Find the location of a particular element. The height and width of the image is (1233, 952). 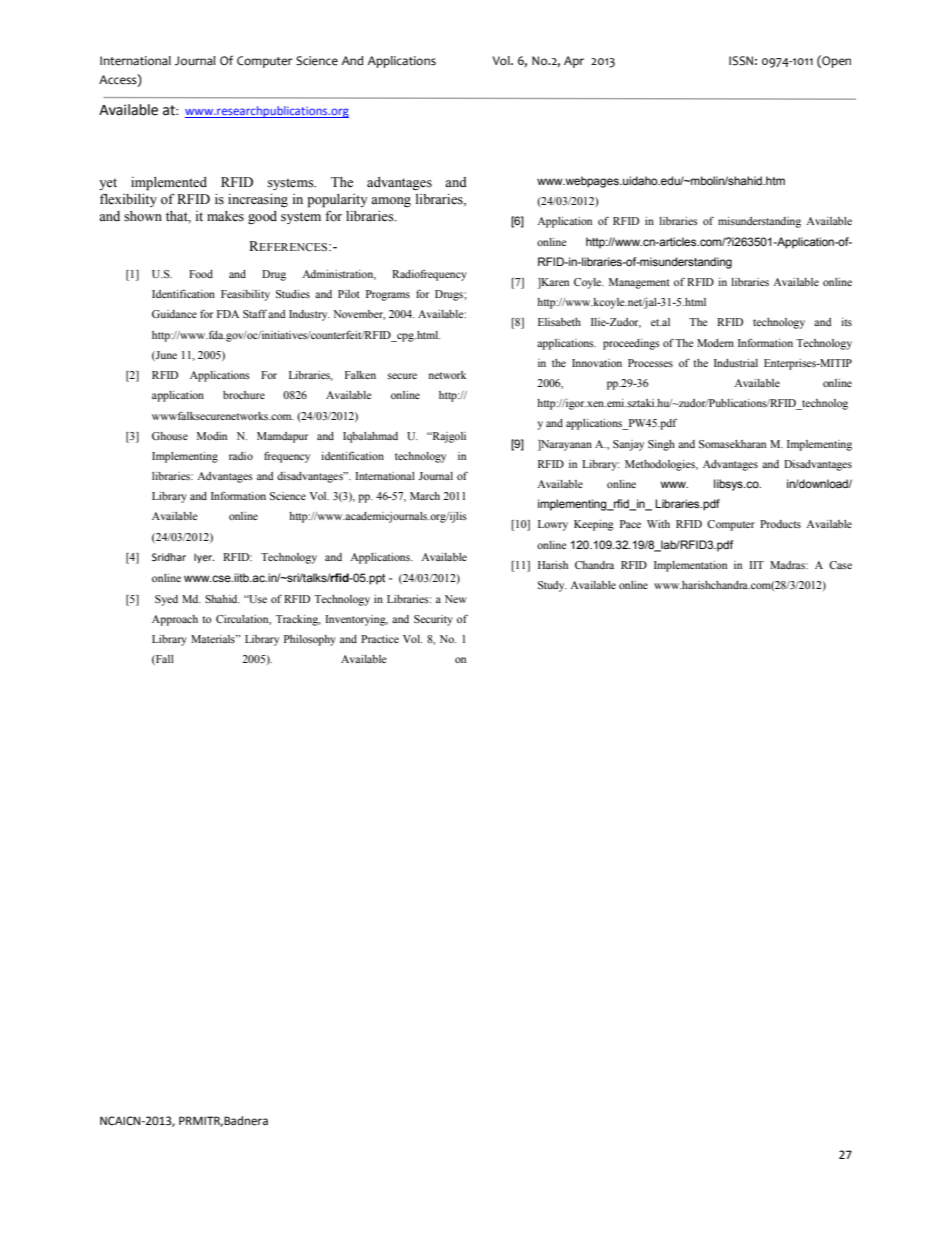

Security is located at coordinates (433, 620).
